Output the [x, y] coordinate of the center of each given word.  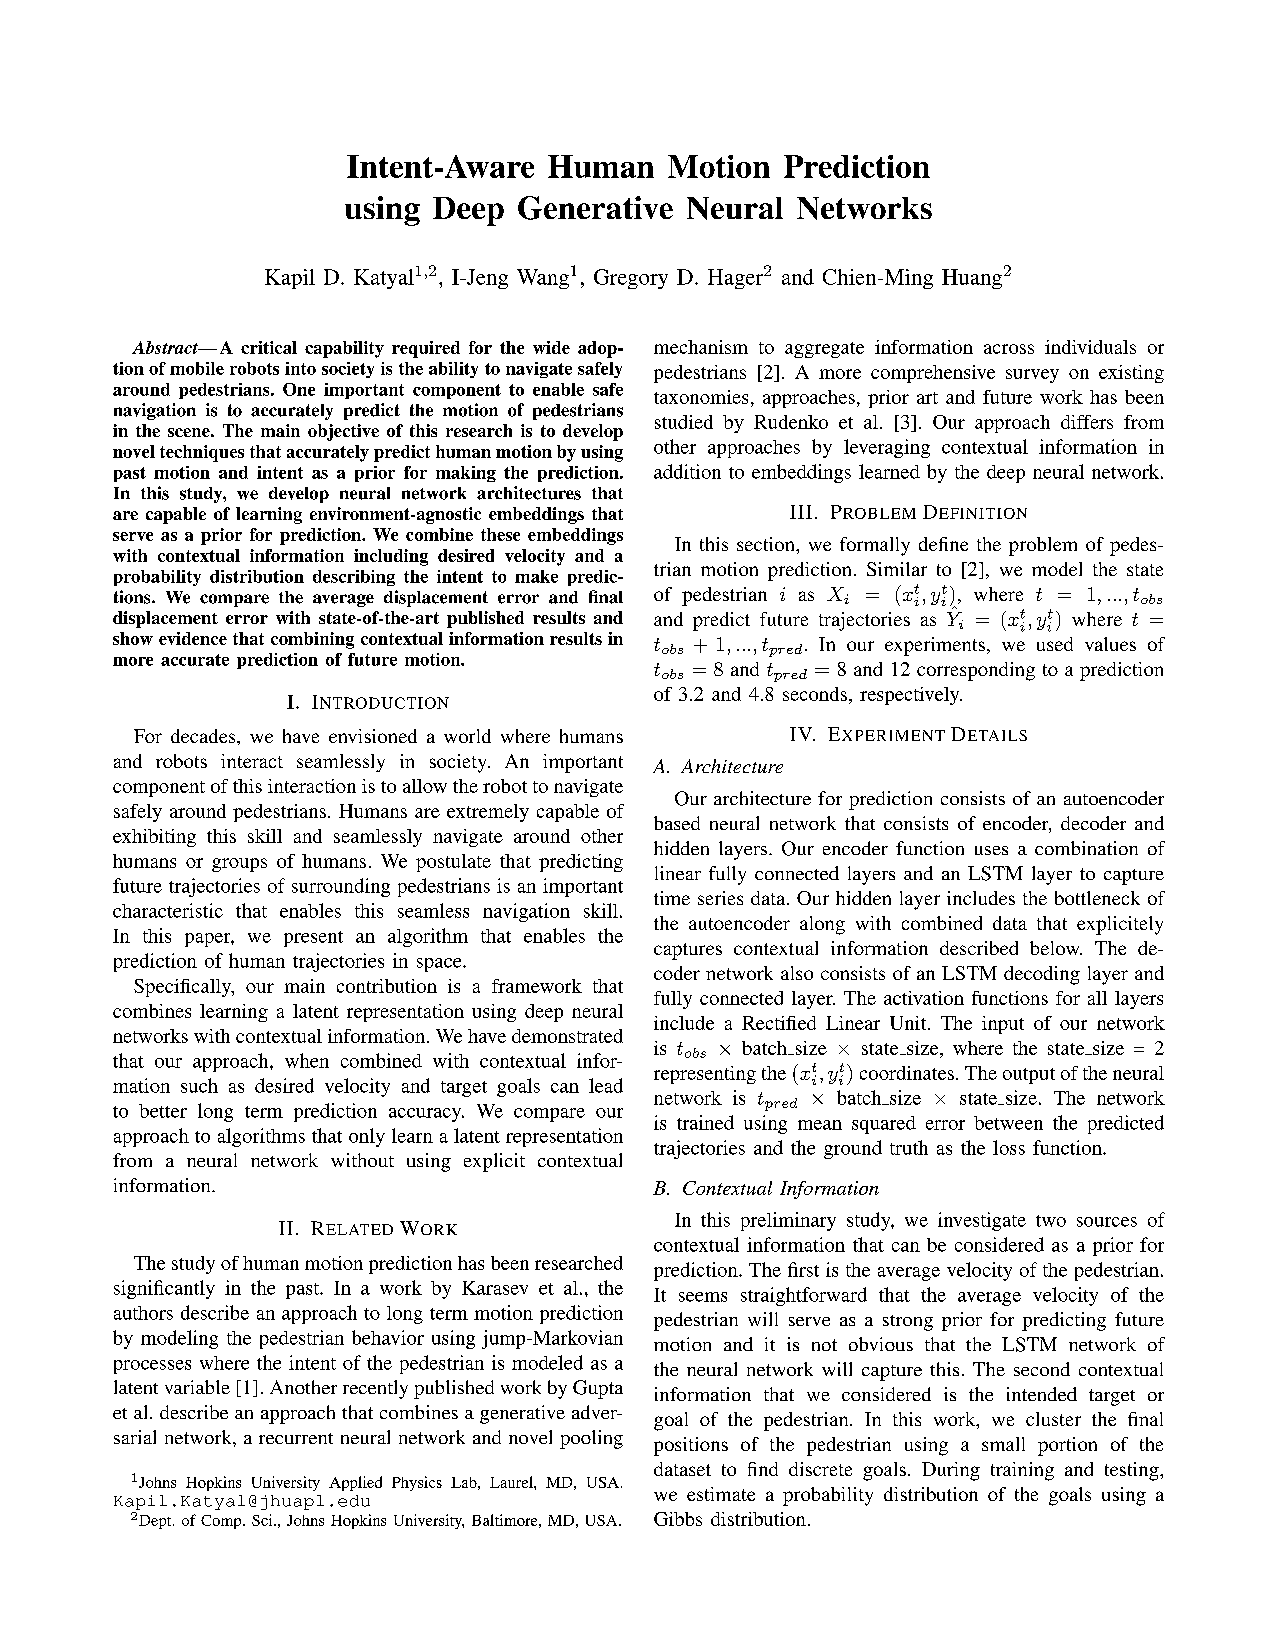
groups [239, 865]
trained [705, 1122]
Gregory [631, 279]
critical [269, 347]
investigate [982, 1221]
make [536, 576]
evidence [193, 638]
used [1055, 644]
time [672, 898]
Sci [263, 1520]
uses [991, 850]
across [1009, 349]
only [367, 1137]
